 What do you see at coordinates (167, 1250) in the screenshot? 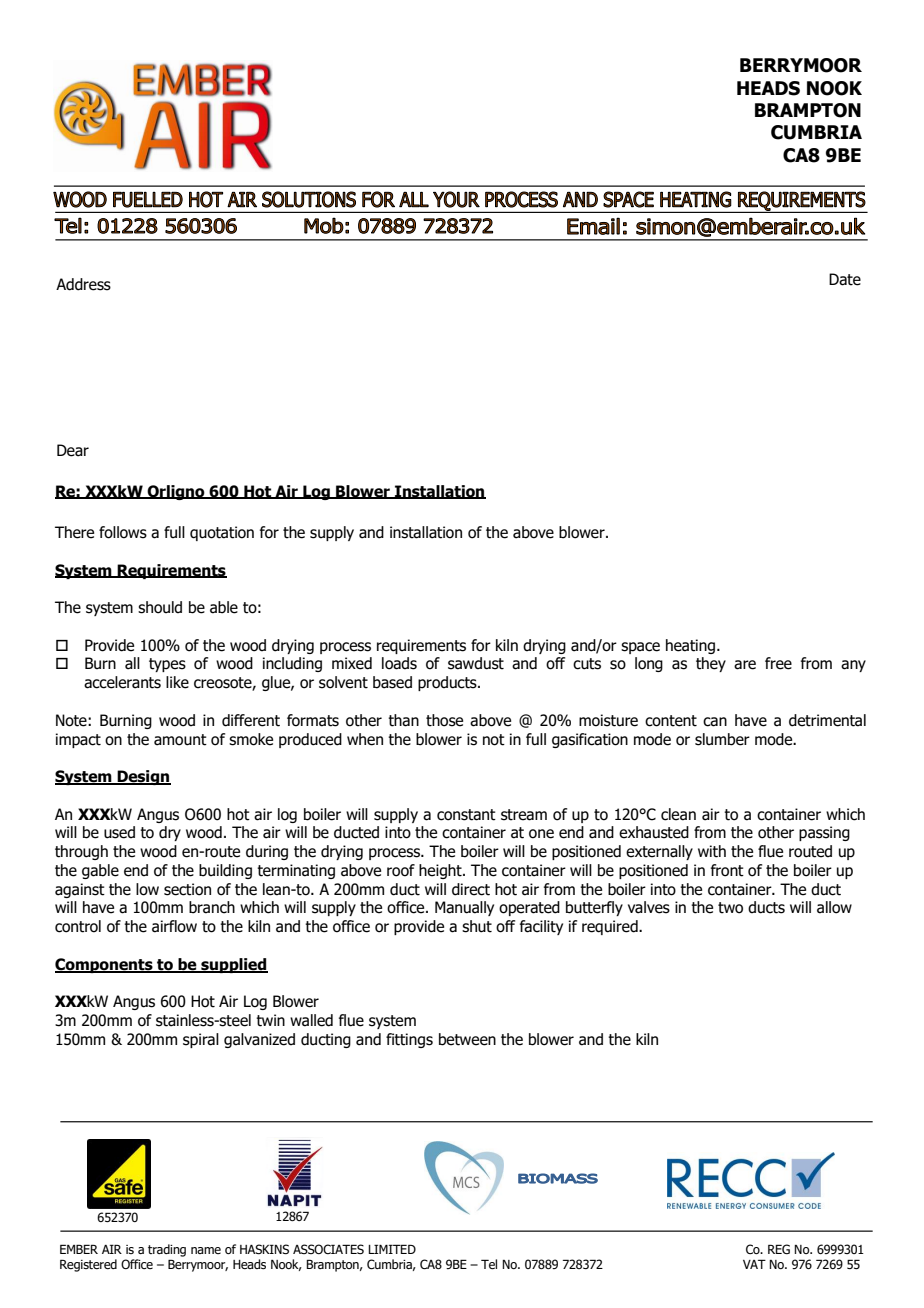
I see `trading` at bounding box center [167, 1250].
